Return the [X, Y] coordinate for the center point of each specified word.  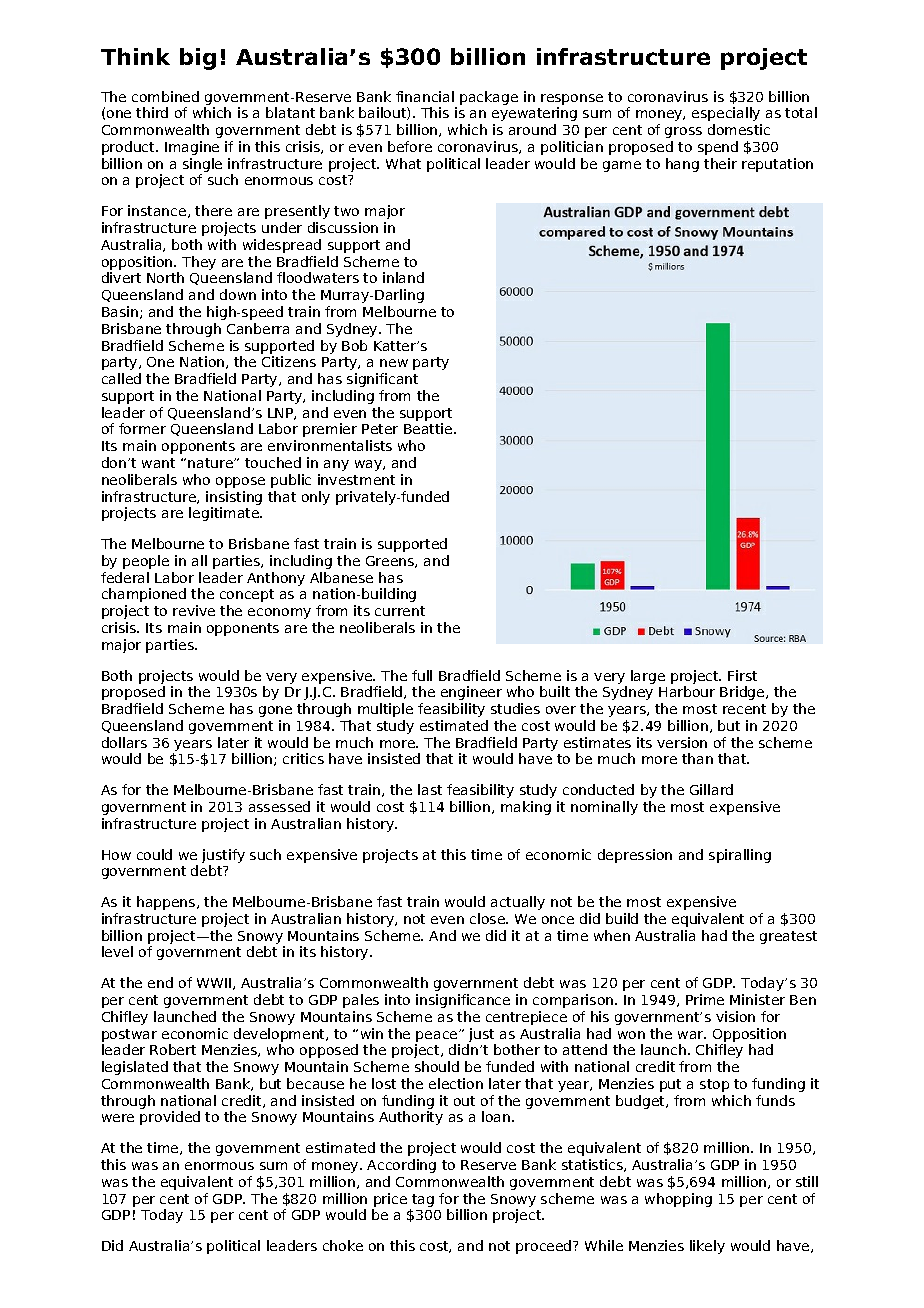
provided [170, 1118]
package [489, 98]
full [422, 675]
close [488, 918]
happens [167, 903]
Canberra [258, 328]
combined [165, 96]
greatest [788, 937]
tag [423, 1200]
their [720, 163]
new [394, 363]
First [742, 675]
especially [726, 114]
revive [194, 610]
